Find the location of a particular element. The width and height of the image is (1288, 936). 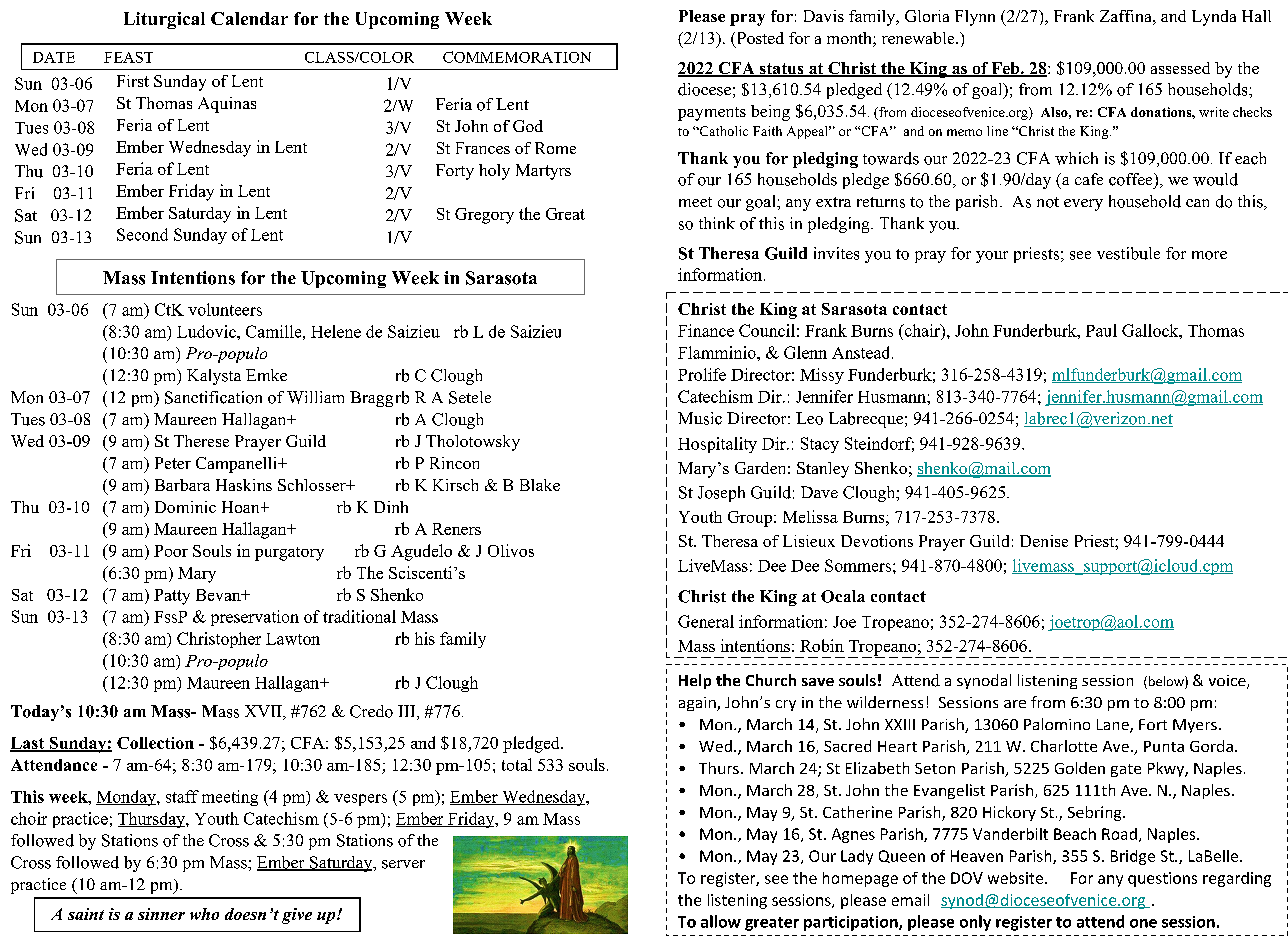

Posted is located at coordinates (759, 39).
